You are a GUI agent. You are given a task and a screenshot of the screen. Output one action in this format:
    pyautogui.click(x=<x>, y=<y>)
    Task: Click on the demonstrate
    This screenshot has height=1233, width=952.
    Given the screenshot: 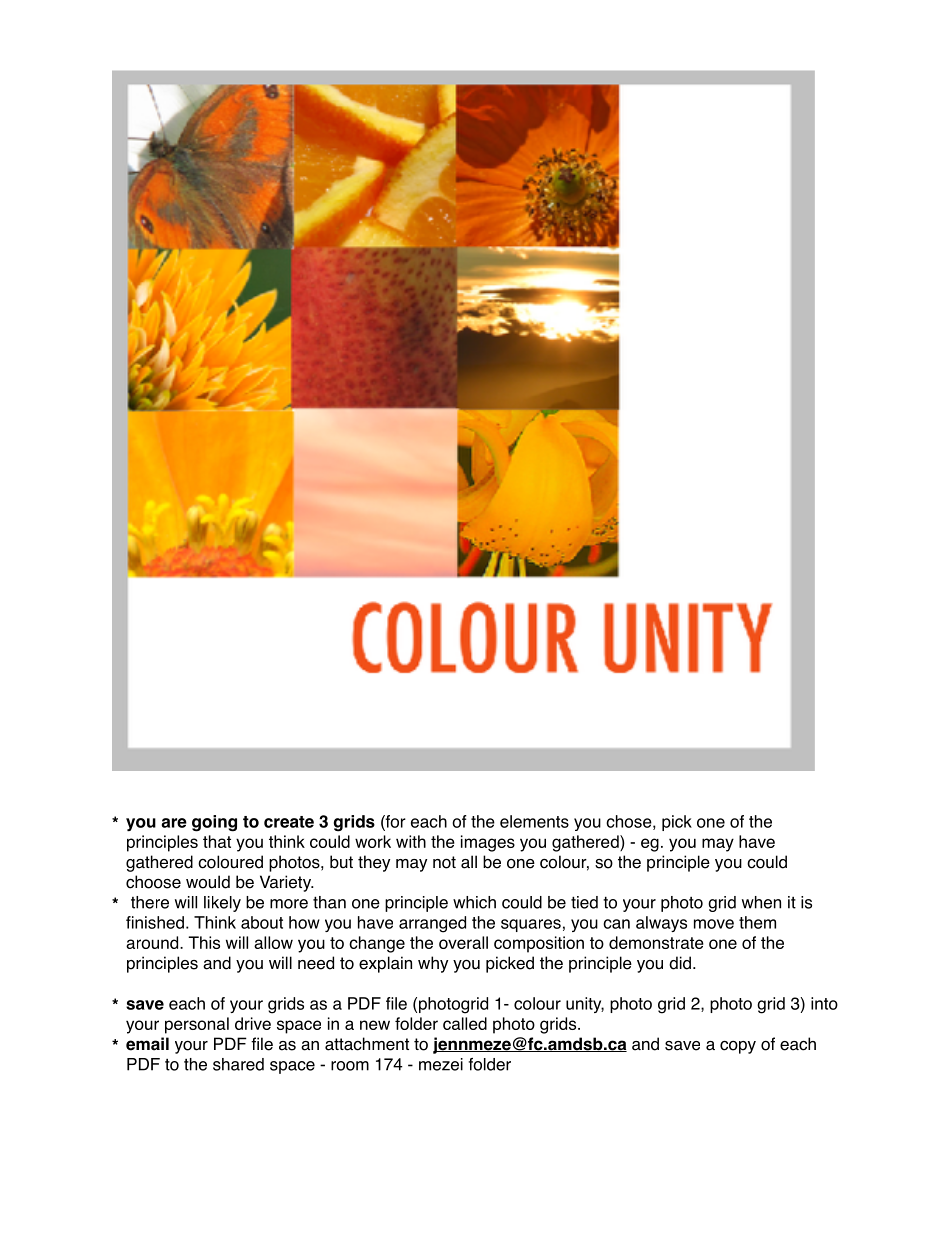 What is the action you would take?
    pyautogui.click(x=656, y=942)
